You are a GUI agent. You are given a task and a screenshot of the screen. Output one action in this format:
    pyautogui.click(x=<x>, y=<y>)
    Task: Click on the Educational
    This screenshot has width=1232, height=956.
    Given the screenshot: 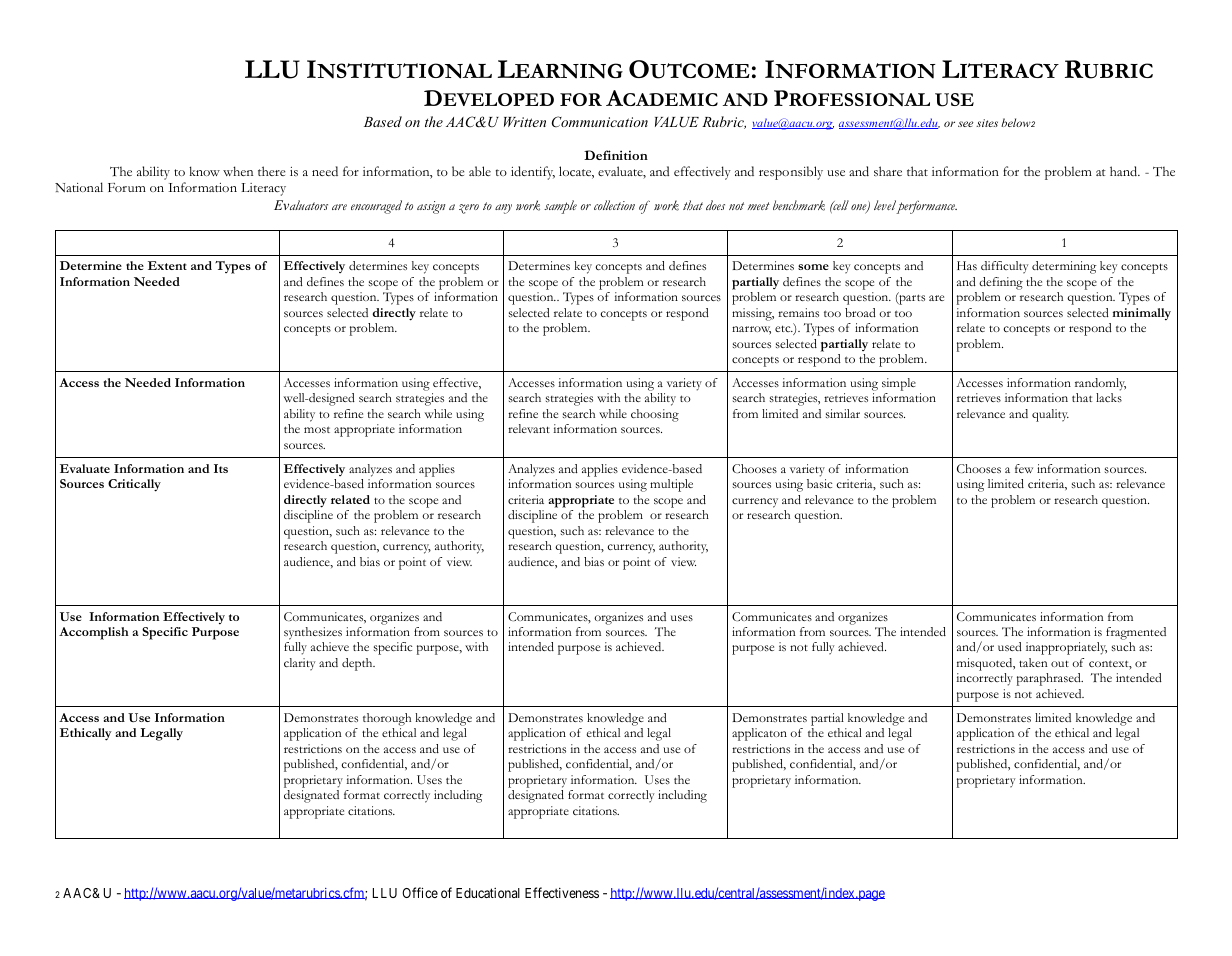 What is the action you would take?
    pyautogui.click(x=488, y=893)
